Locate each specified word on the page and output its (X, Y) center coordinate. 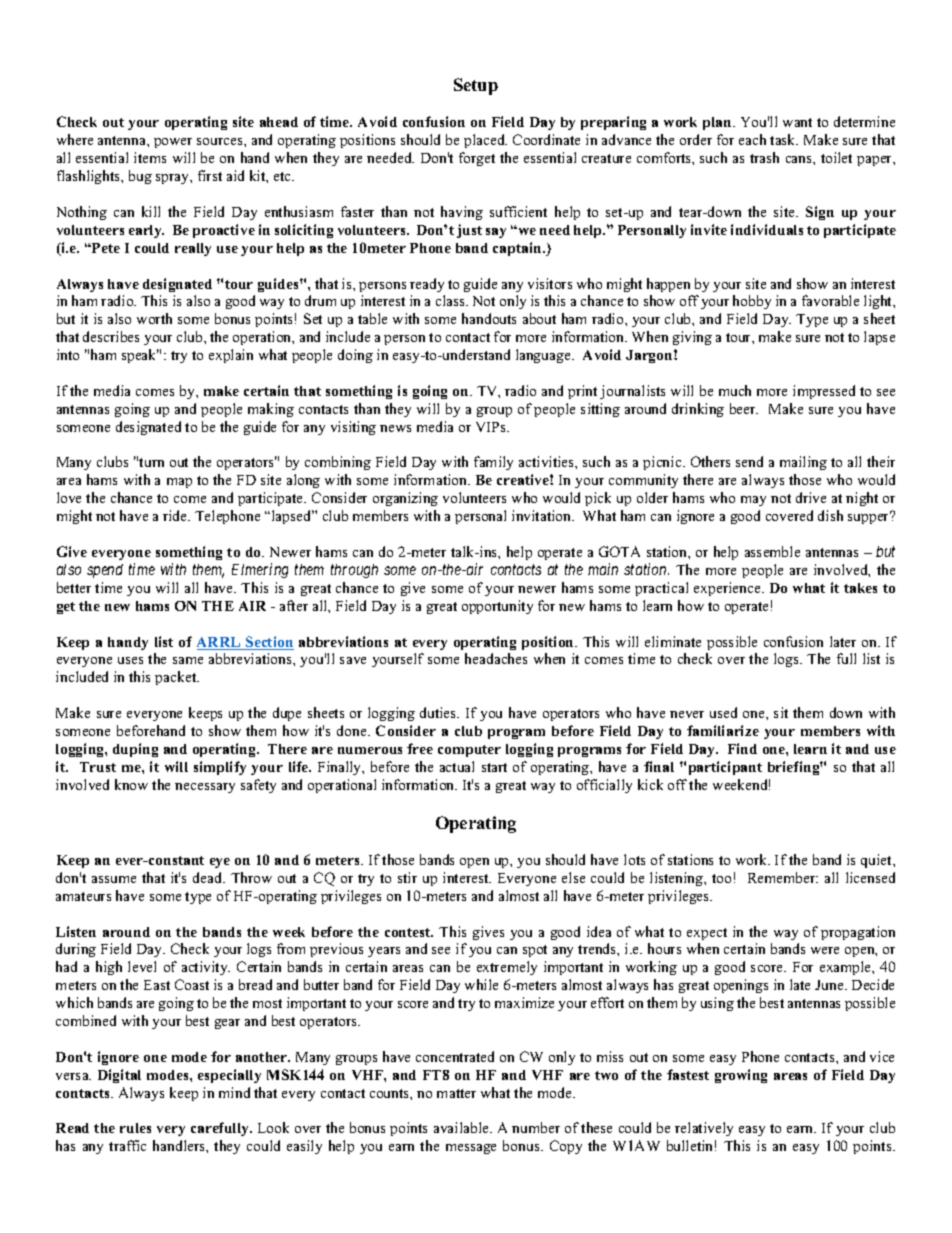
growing (741, 1076)
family (493, 463)
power (173, 143)
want (797, 122)
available (462, 1127)
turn (151, 462)
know (131, 784)
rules (135, 1128)
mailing (803, 463)
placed (485, 141)
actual (457, 766)
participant (725, 768)
